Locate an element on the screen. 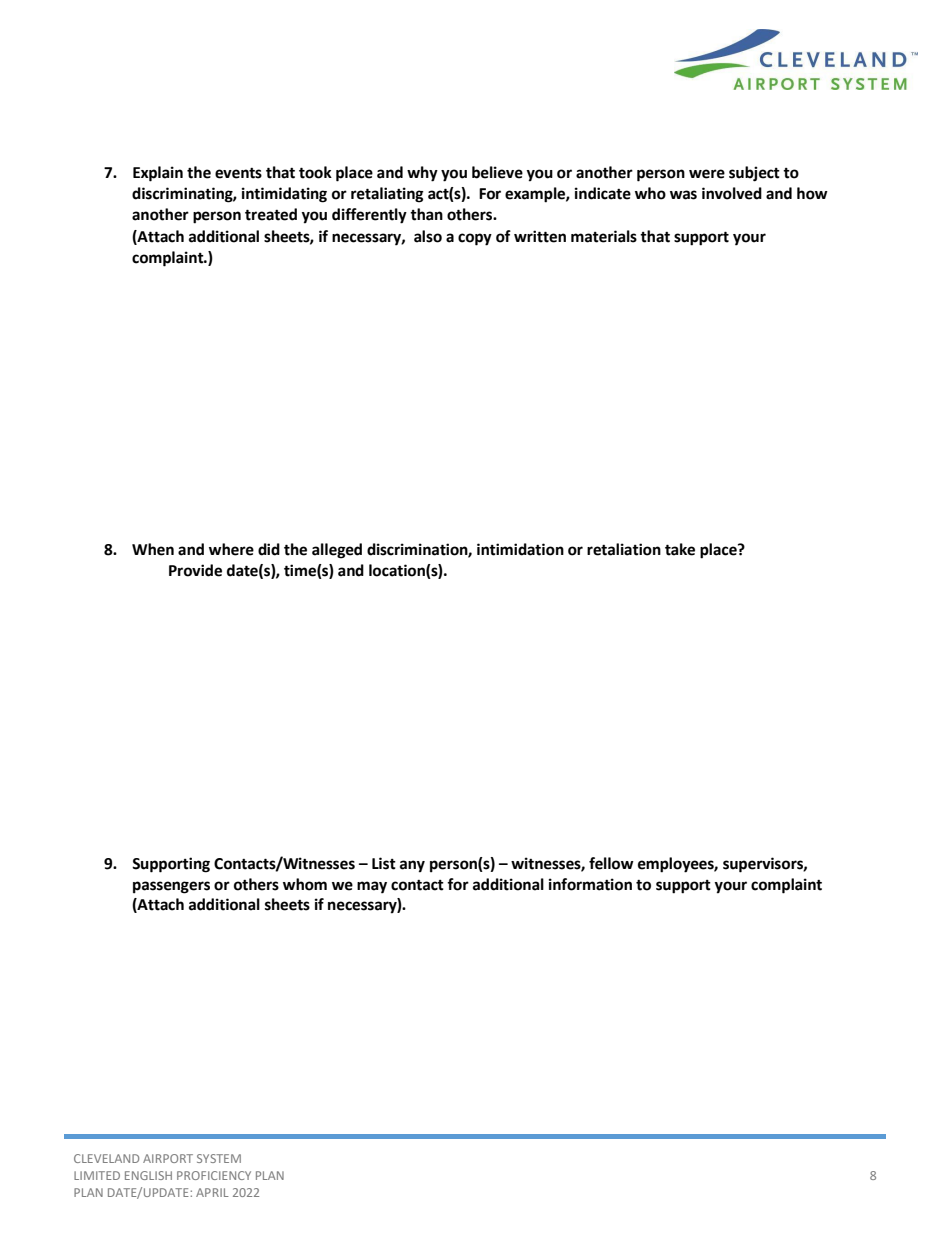  Provide is located at coordinates (195, 570).
